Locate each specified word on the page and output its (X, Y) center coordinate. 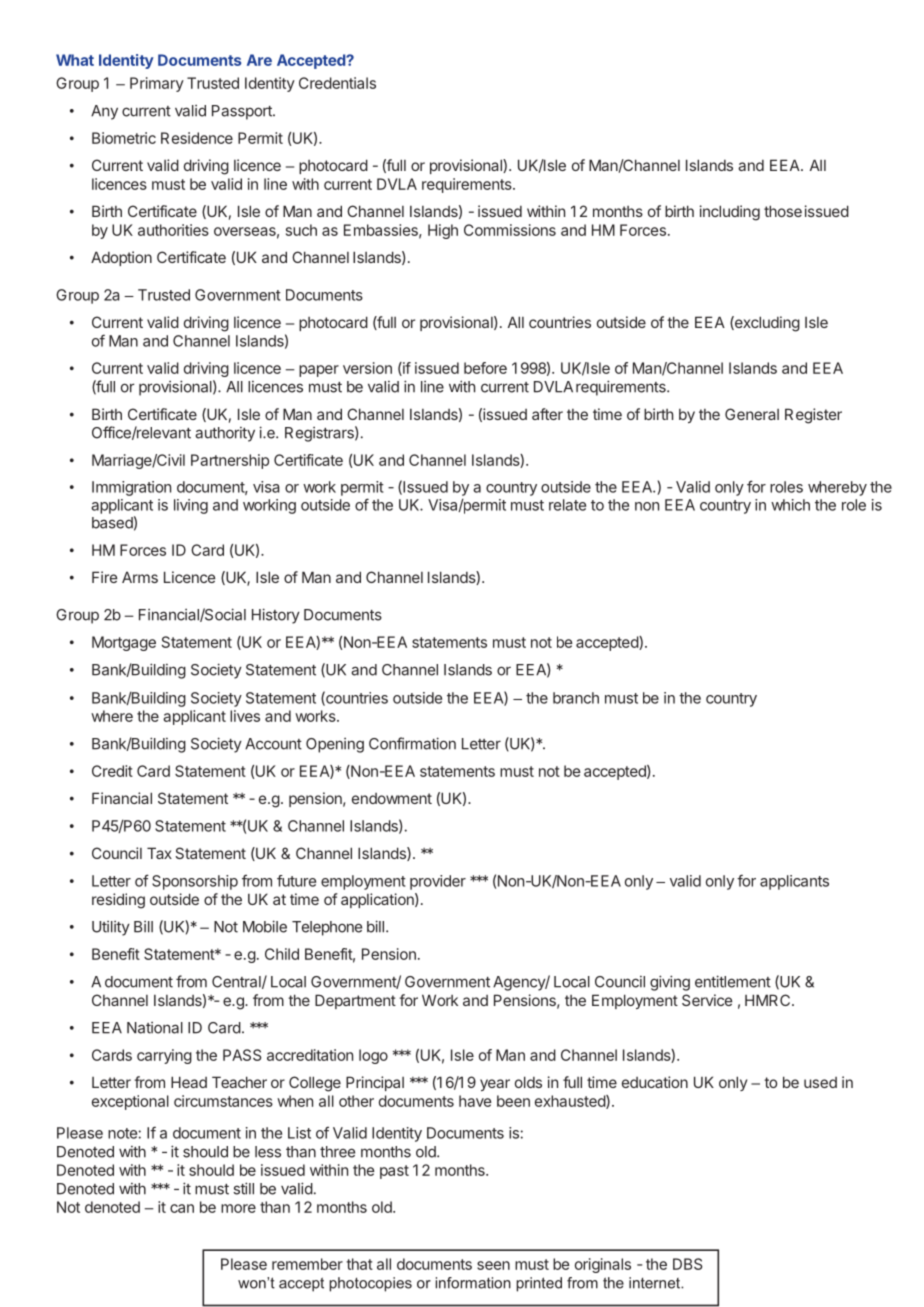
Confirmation (412, 743)
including (730, 213)
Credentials (337, 83)
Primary (157, 84)
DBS (688, 1264)
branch (576, 698)
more (238, 1208)
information (473, 1283)
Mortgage (124, 643)
